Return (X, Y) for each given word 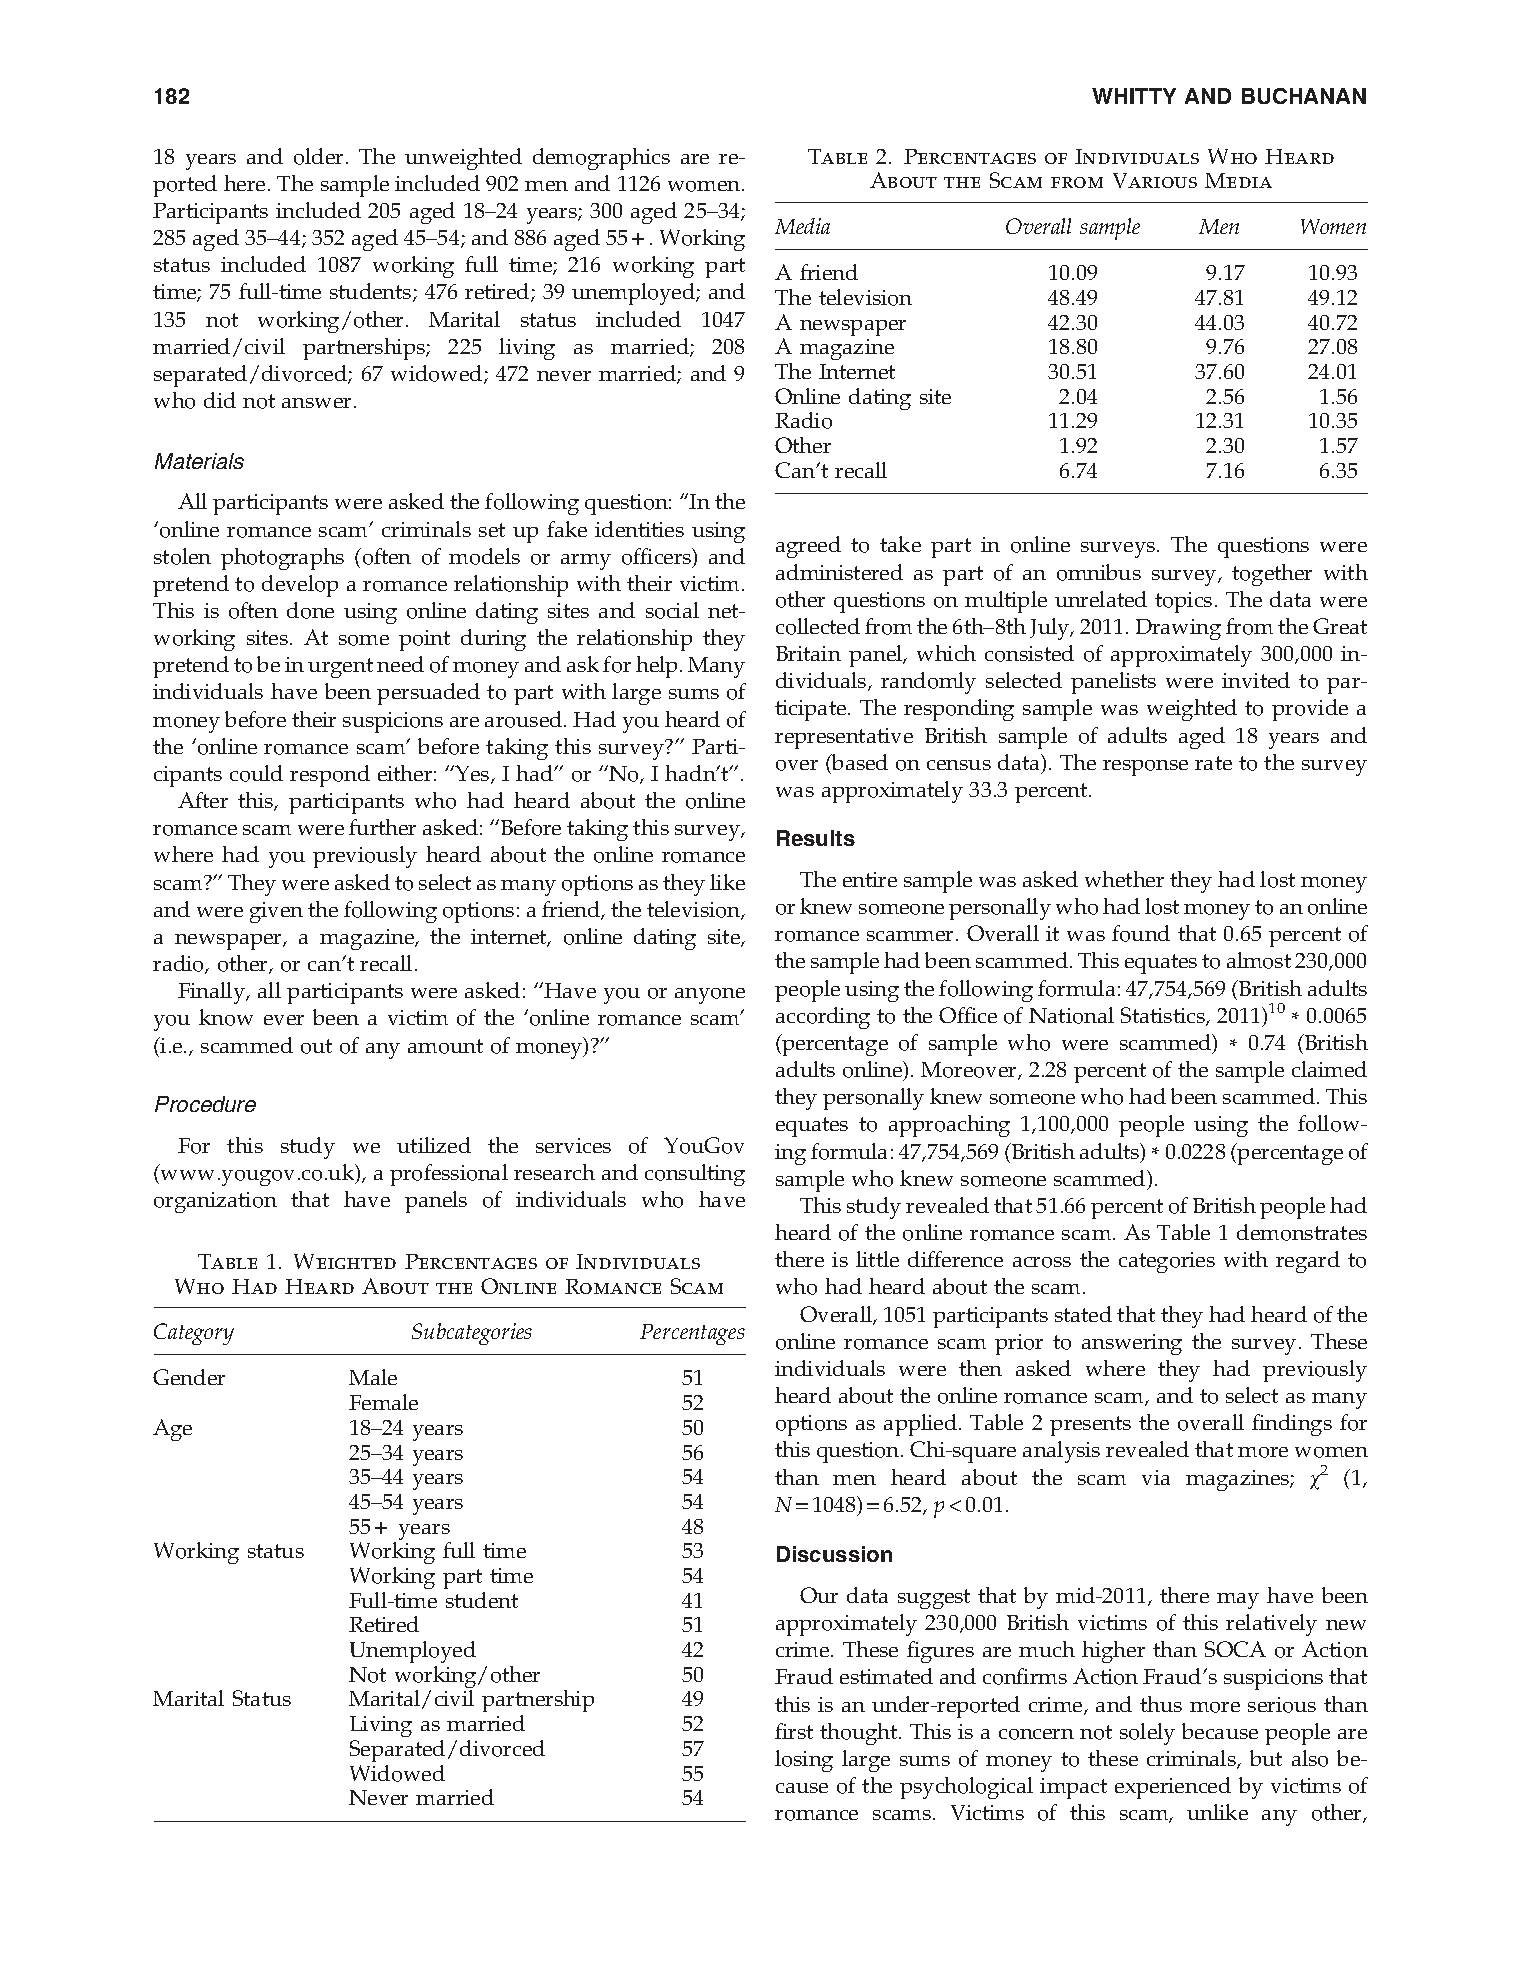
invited (1256, 680)
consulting (695, 1175)
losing (804, 1761)
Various (1155, 180)
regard (1308, 1262)
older (318, 156)
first (794, 1731)
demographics (601, 159)
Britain (808, 653)
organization (215, 1202)
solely (1147, 1734)
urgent (340, 668)
